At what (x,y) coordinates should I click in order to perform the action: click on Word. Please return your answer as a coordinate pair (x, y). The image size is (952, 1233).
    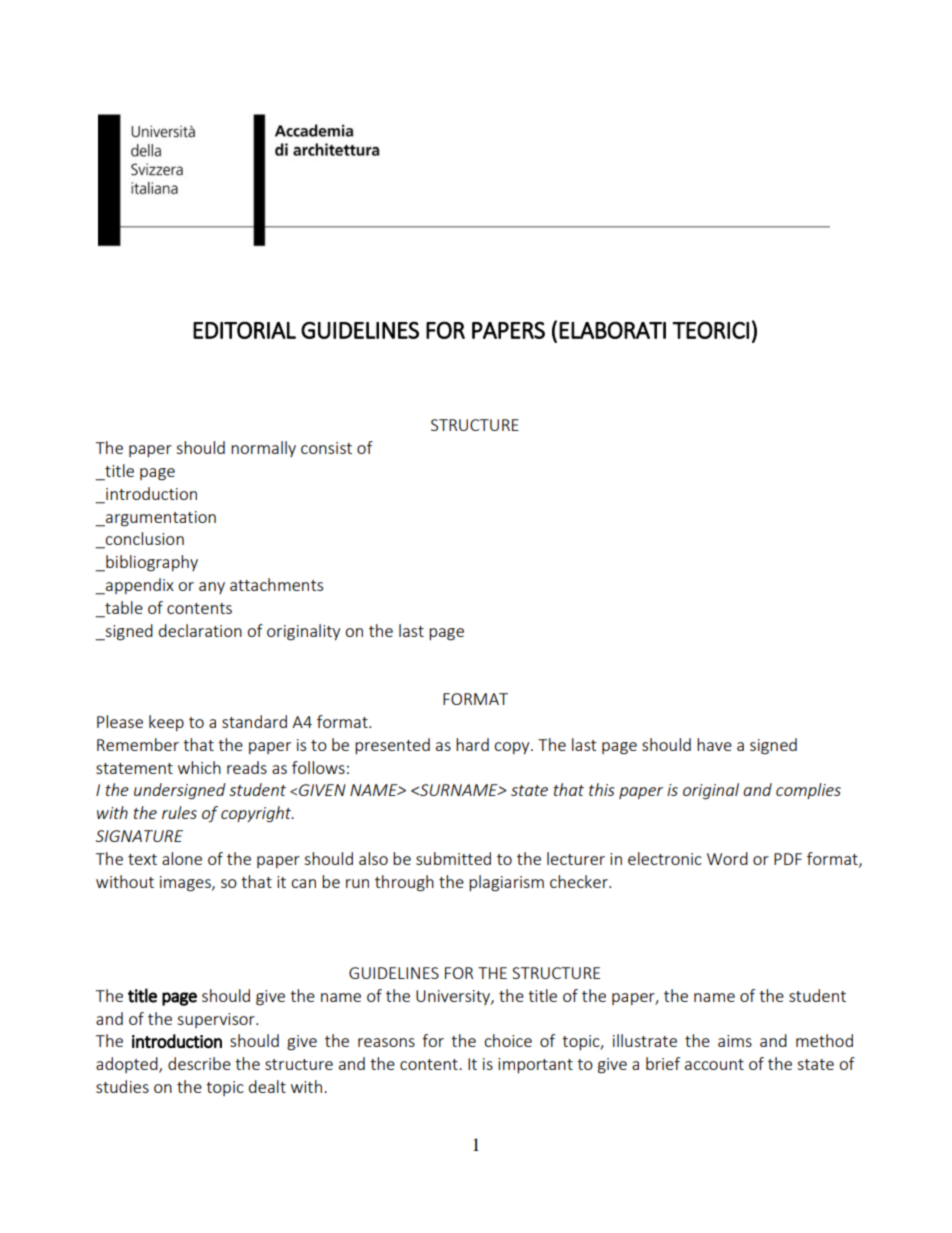
    Looking at the image, I should click on (727, 858).
